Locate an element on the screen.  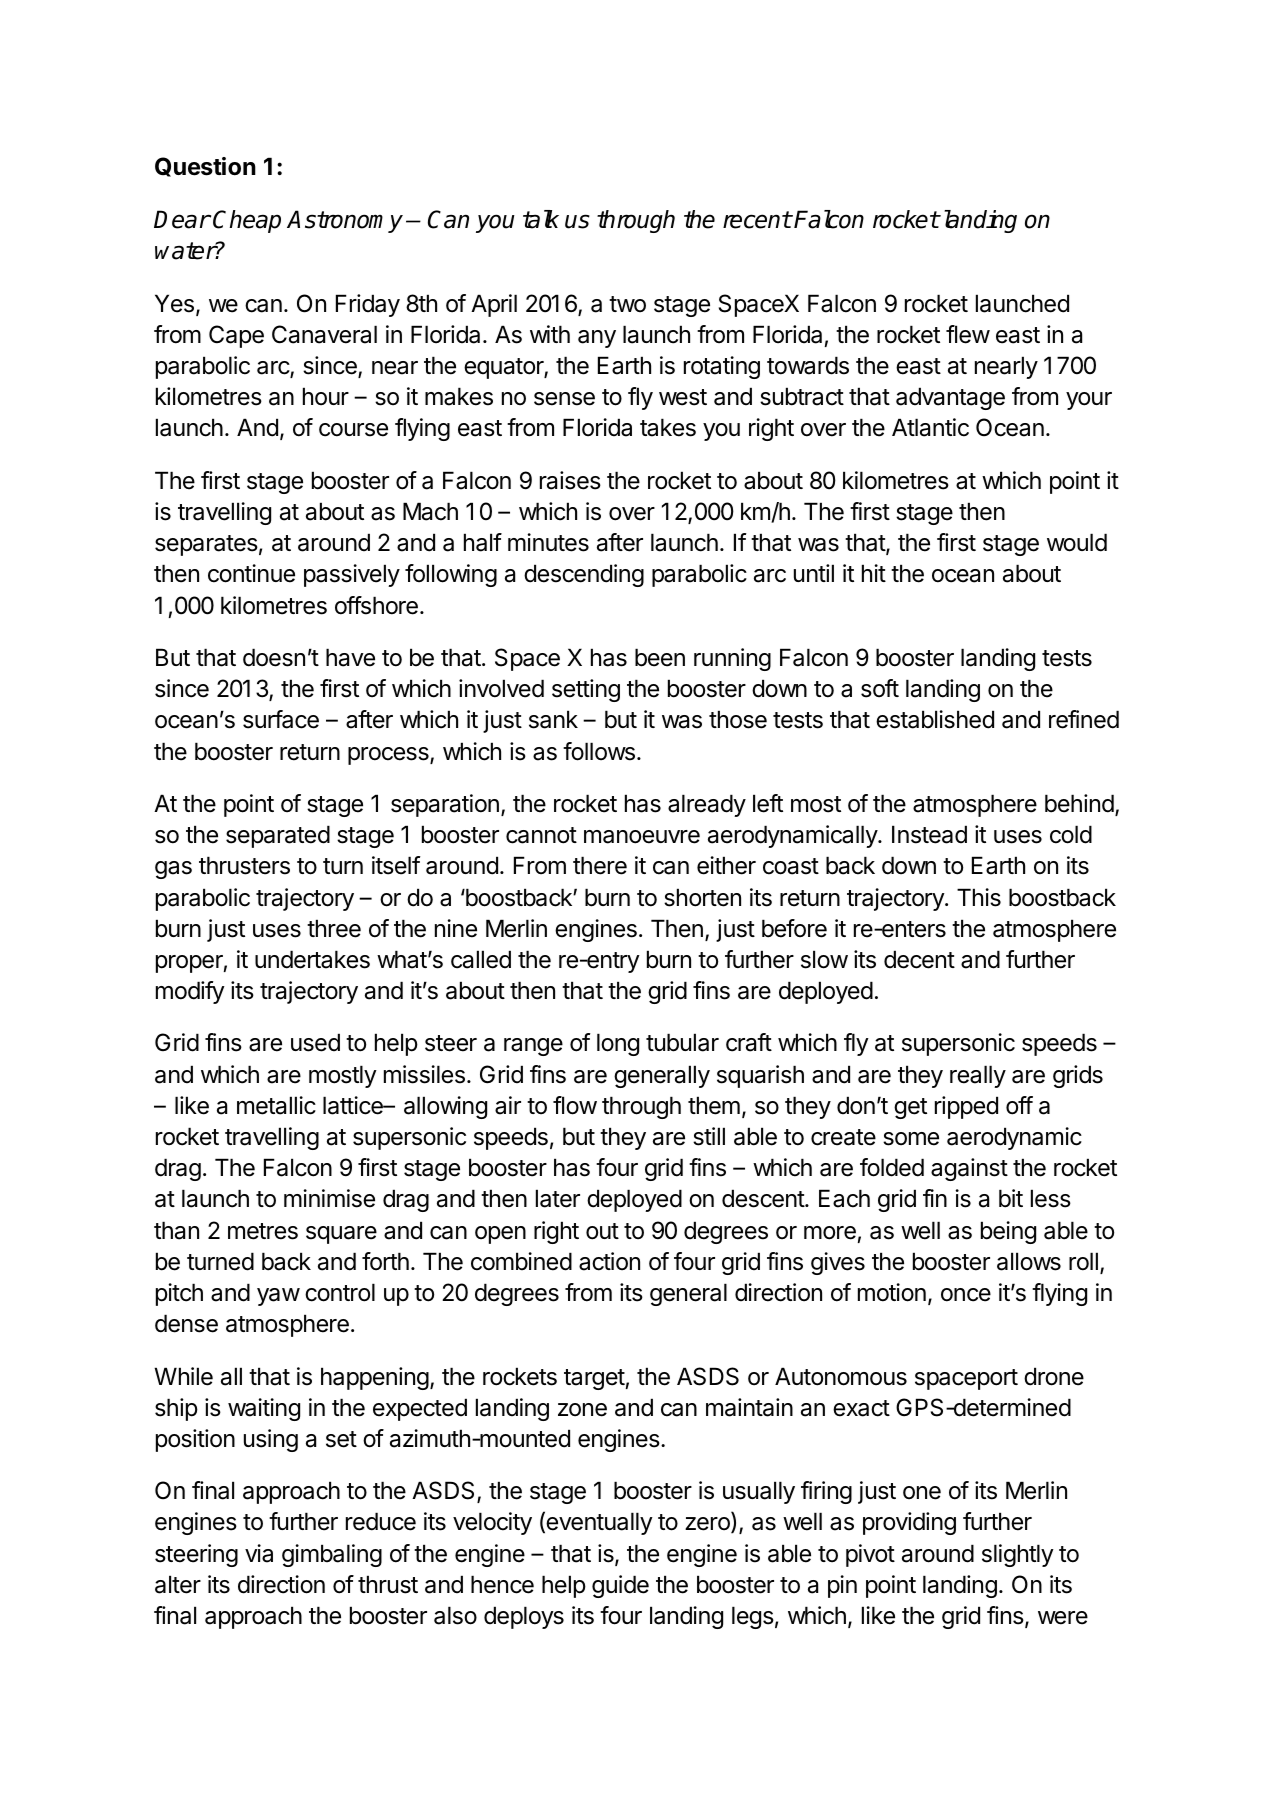
established is located at coordinates (935, 719).
